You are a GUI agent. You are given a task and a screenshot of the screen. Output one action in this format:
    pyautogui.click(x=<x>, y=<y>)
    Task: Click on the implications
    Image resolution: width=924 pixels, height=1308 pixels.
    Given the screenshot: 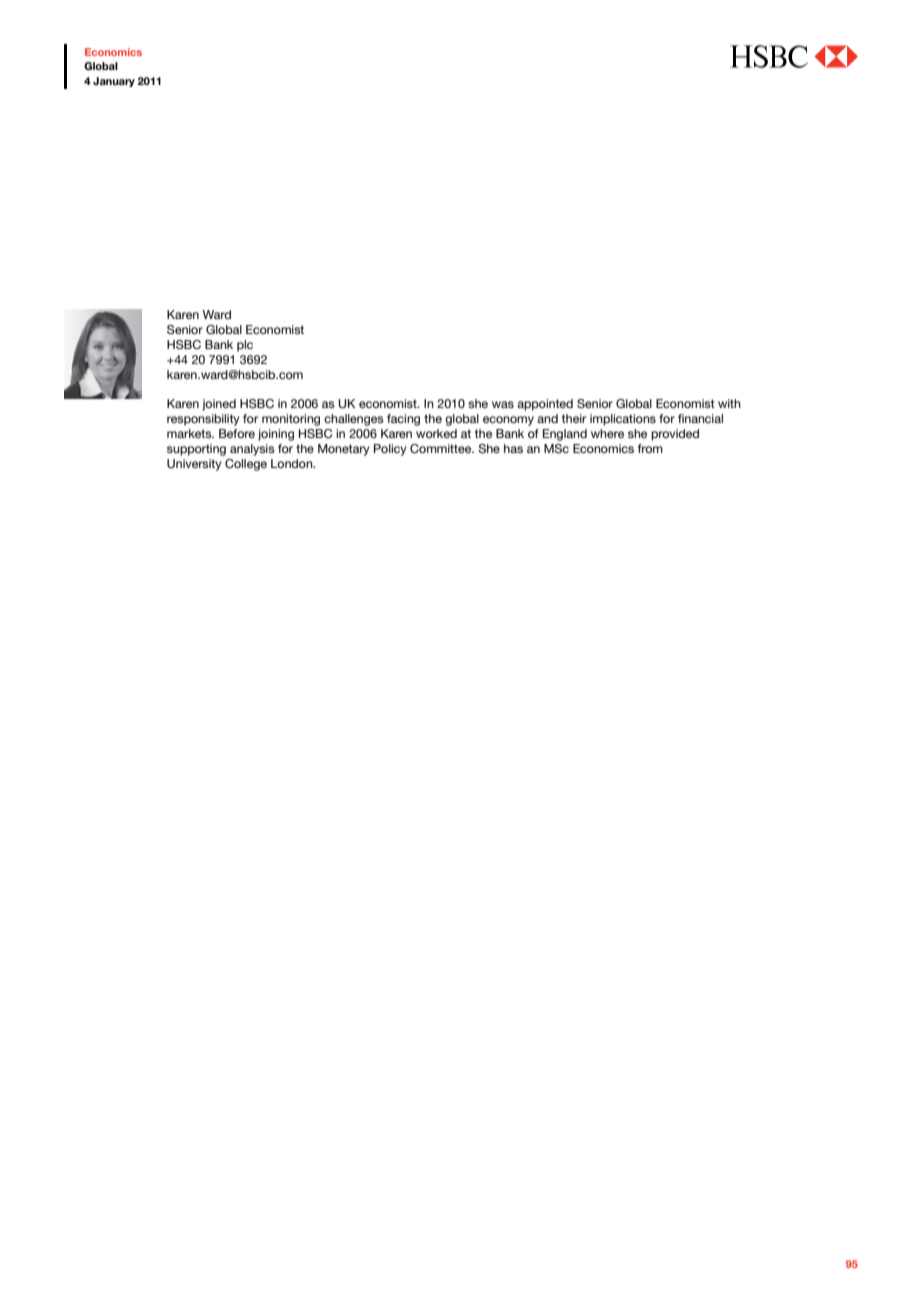 What is the action you would take?
    pyautogui.click(x=623, y=420)
